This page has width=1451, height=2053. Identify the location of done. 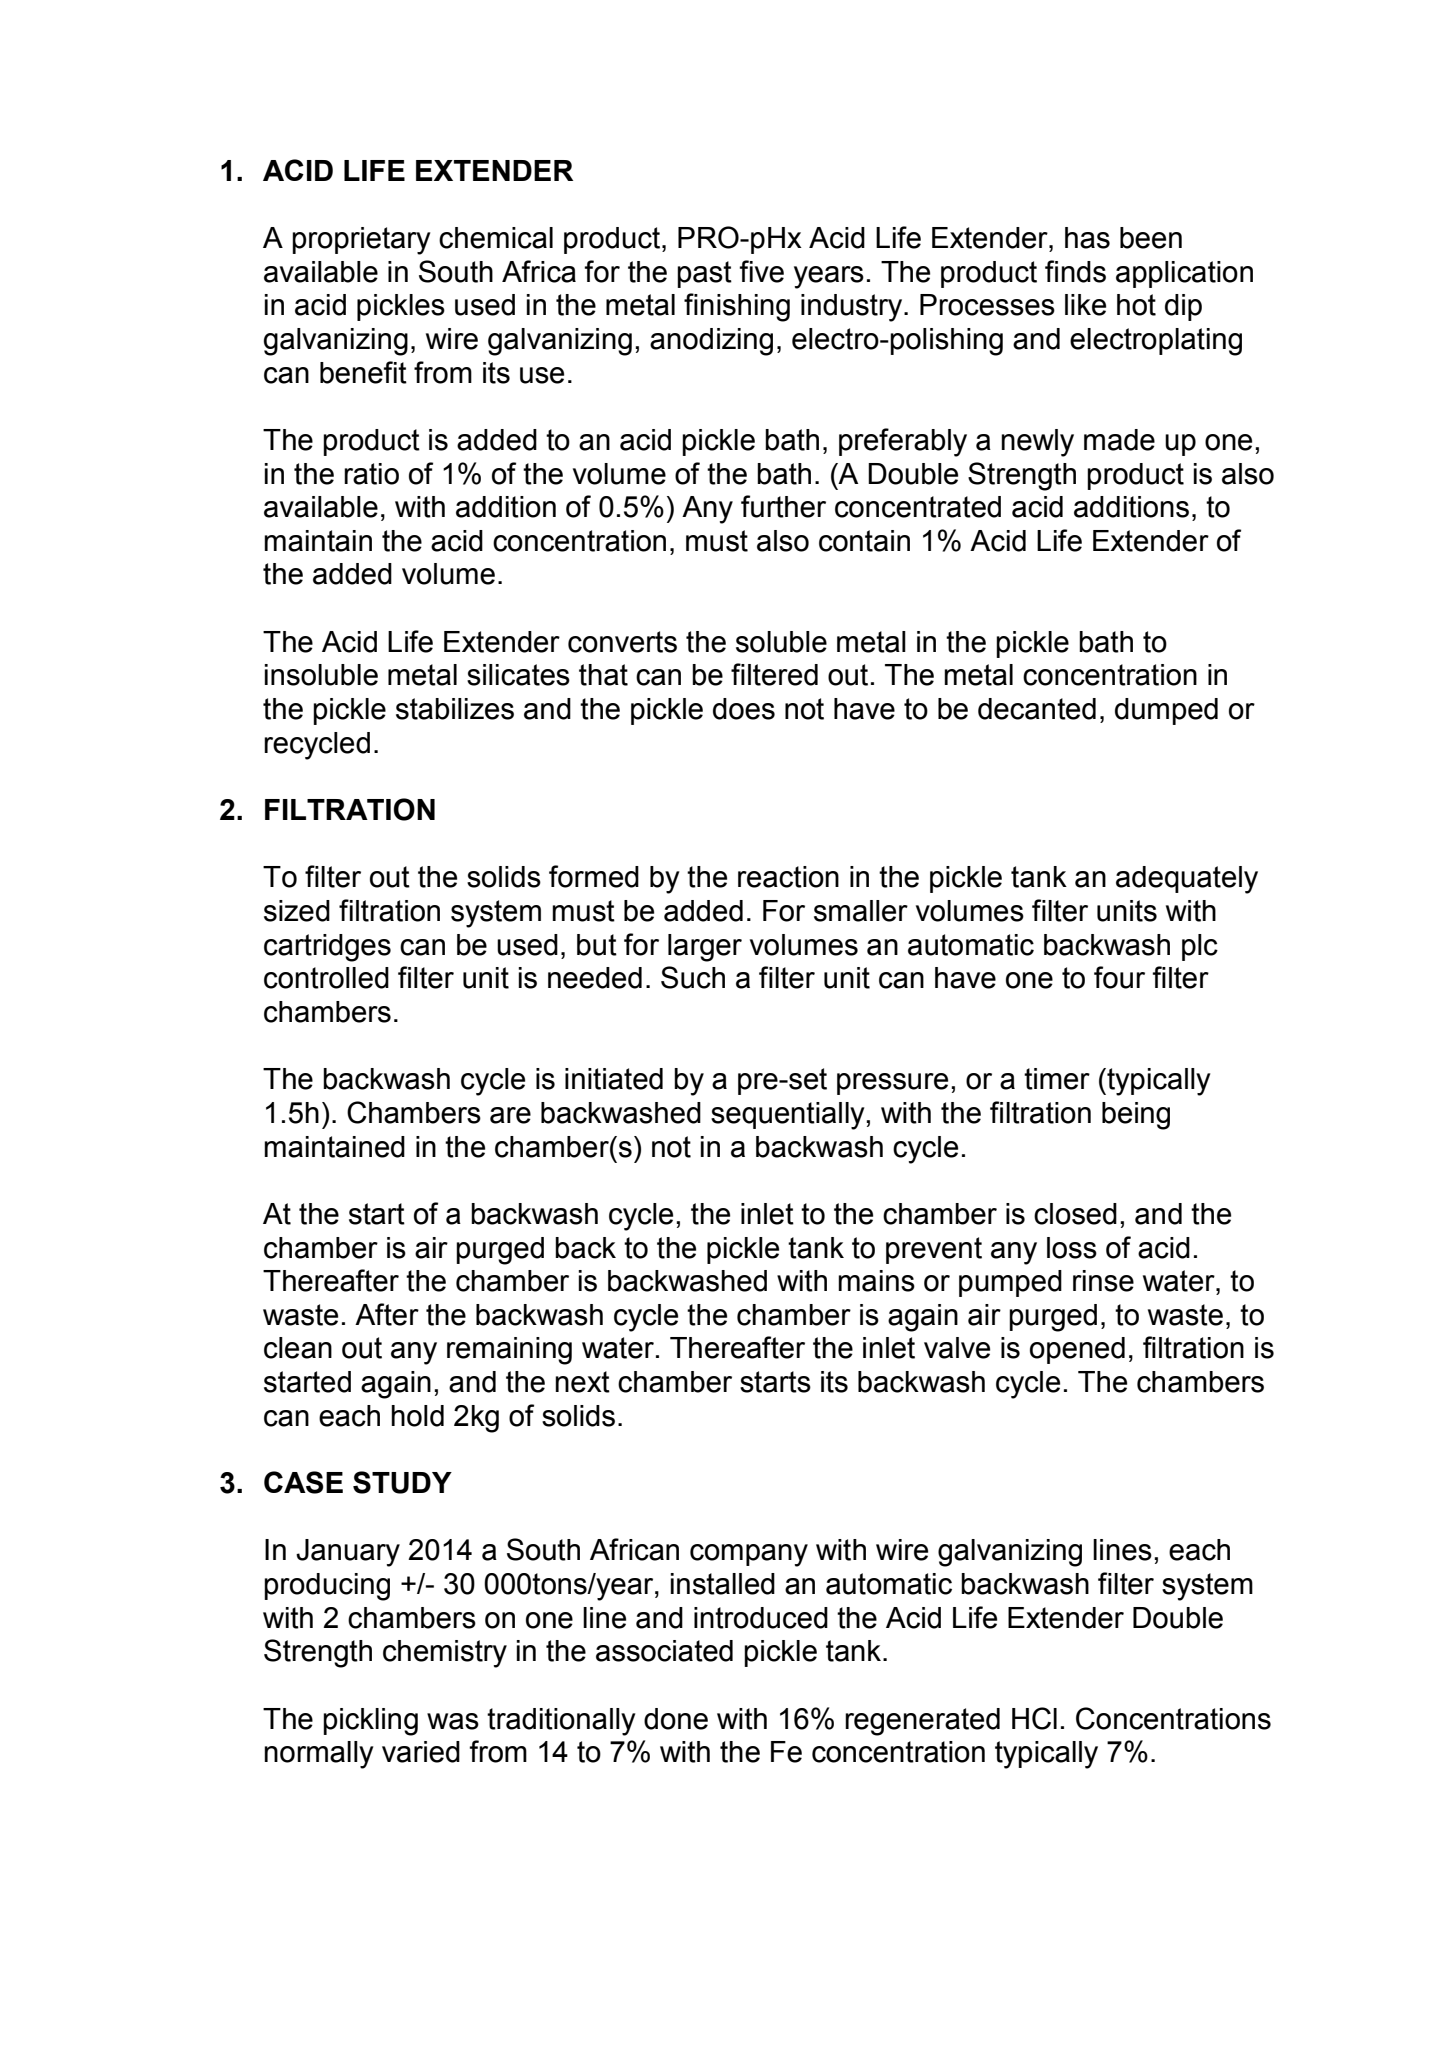
(676, 1719).
